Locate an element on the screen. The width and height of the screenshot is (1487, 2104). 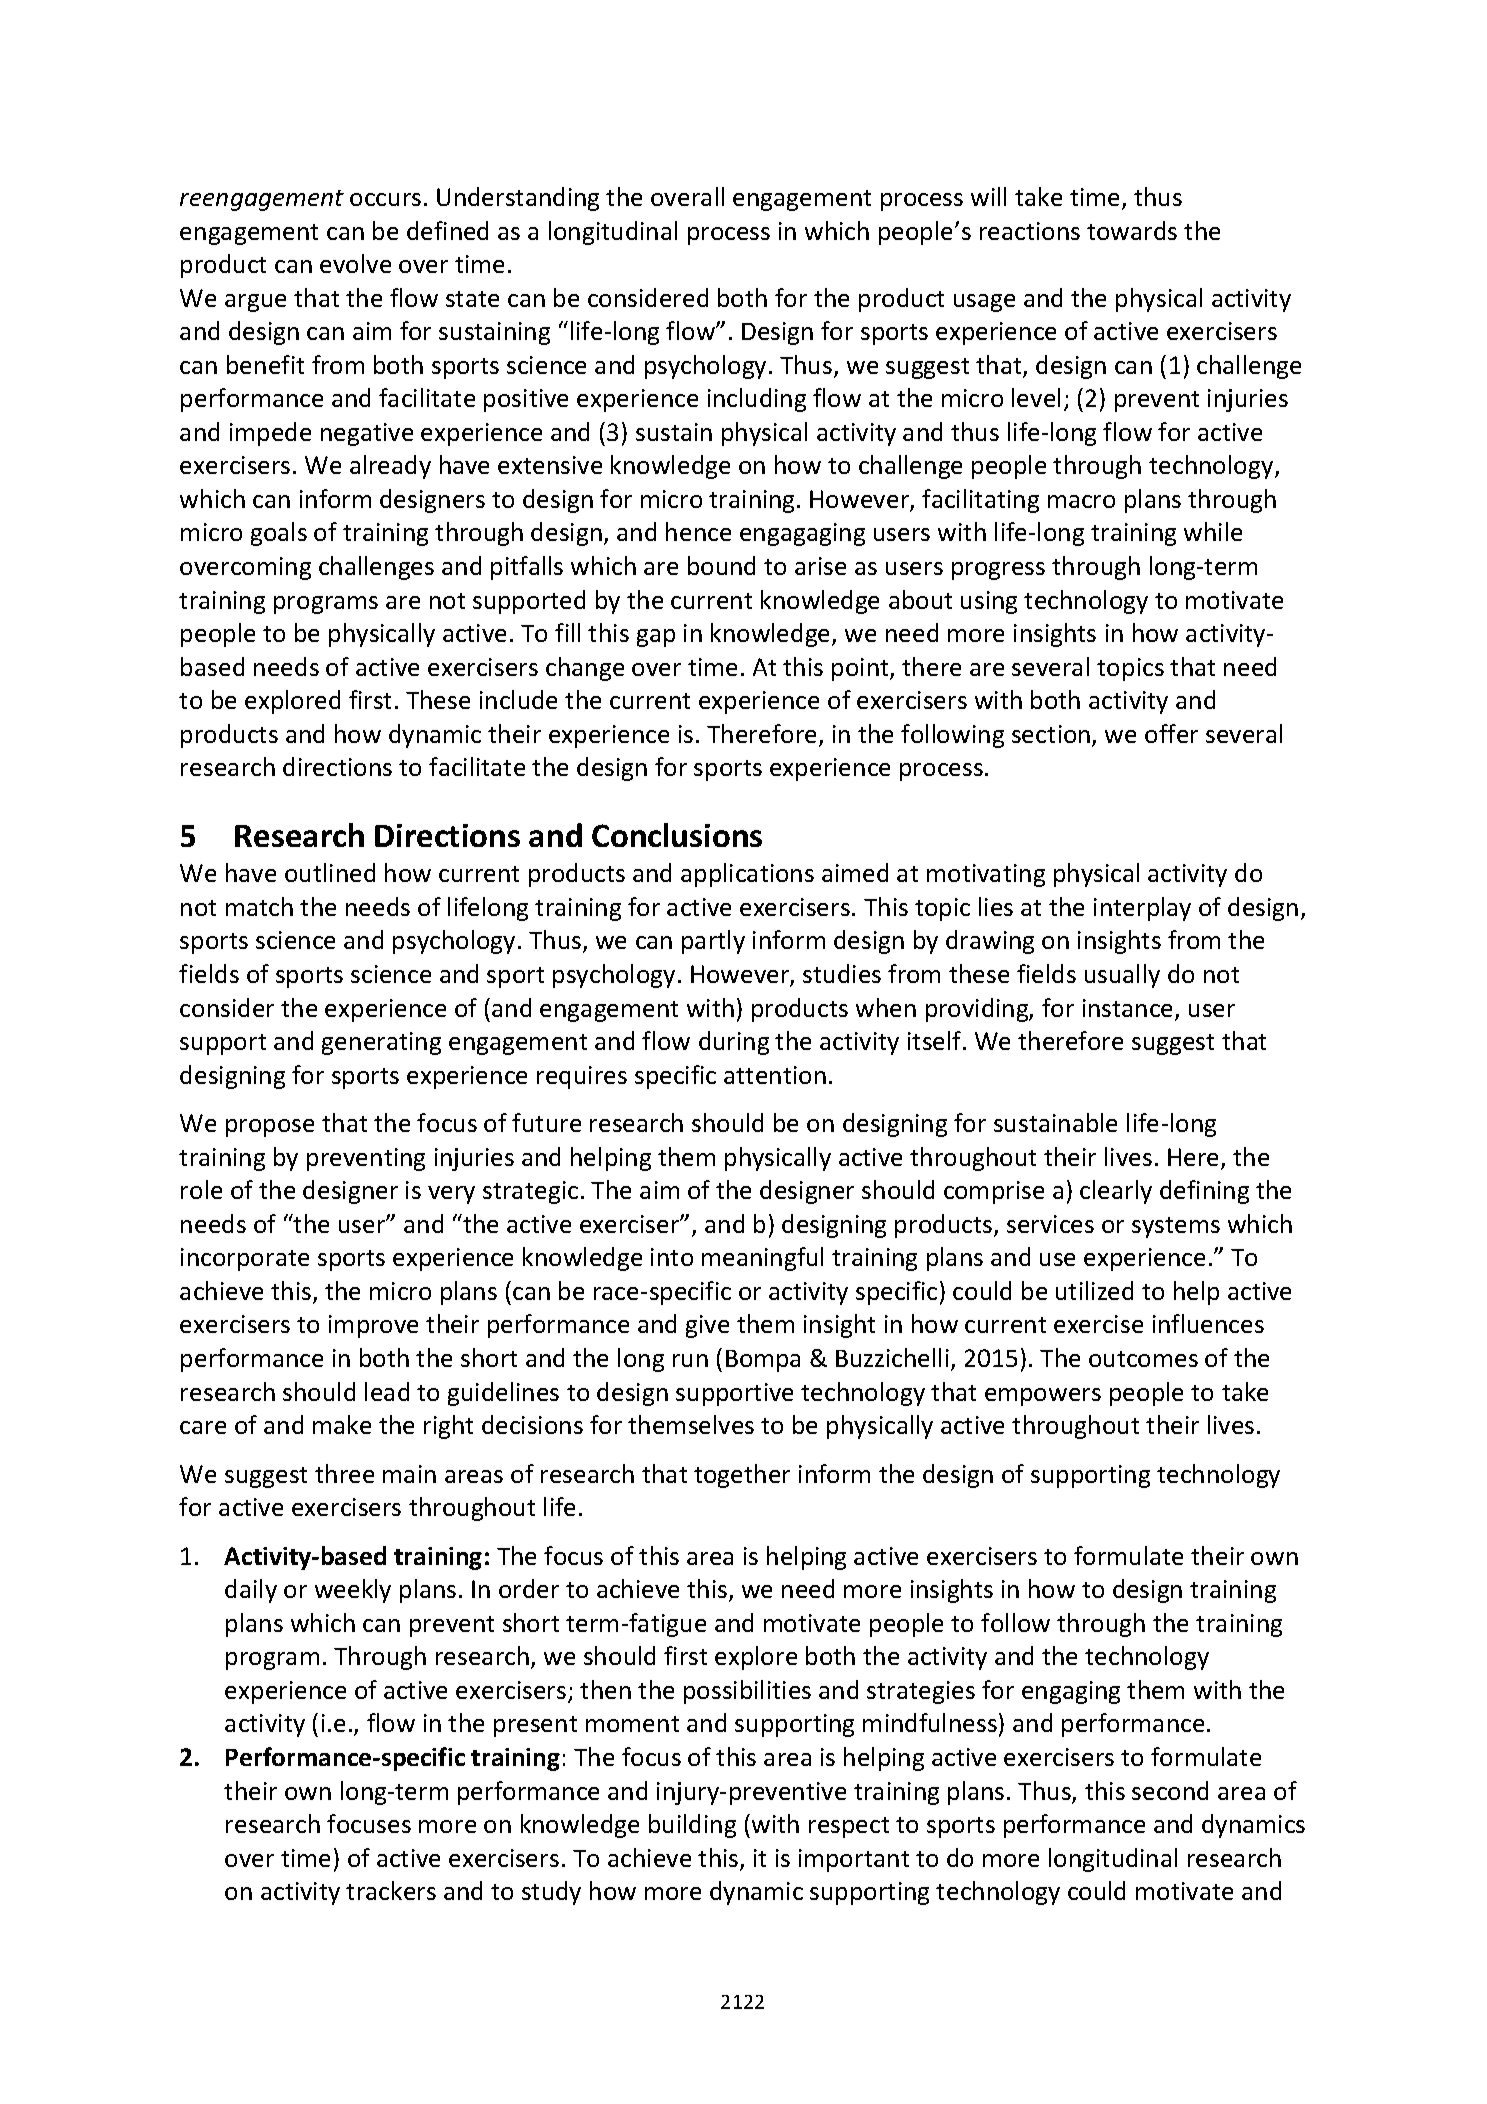
generating is located at coordinates (381, 1043).
